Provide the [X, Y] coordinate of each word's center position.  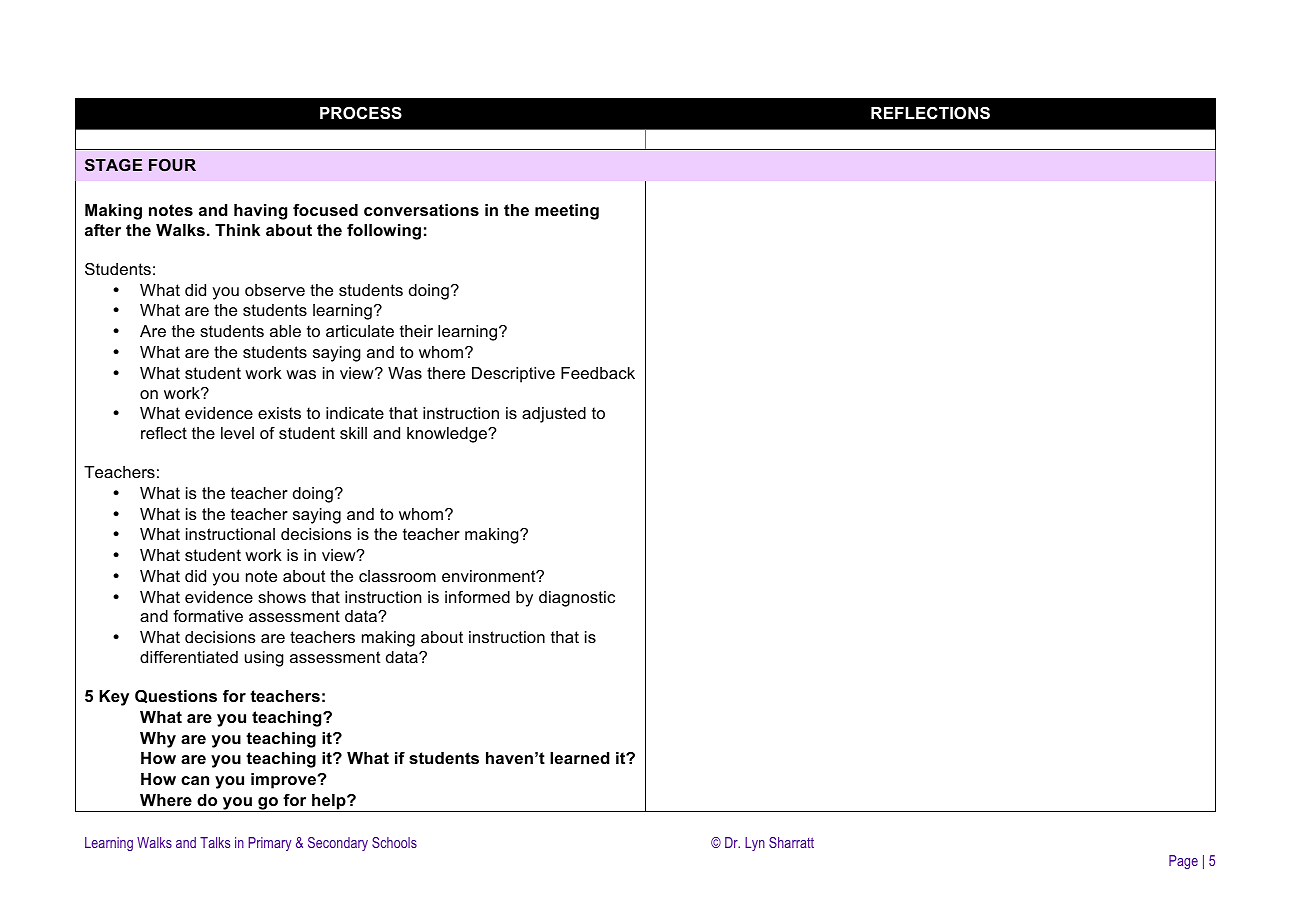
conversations [421, 210]
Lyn [755, 844]
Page [1183, 862]
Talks [215, 842]
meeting [567, 212]
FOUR [172, 165]
